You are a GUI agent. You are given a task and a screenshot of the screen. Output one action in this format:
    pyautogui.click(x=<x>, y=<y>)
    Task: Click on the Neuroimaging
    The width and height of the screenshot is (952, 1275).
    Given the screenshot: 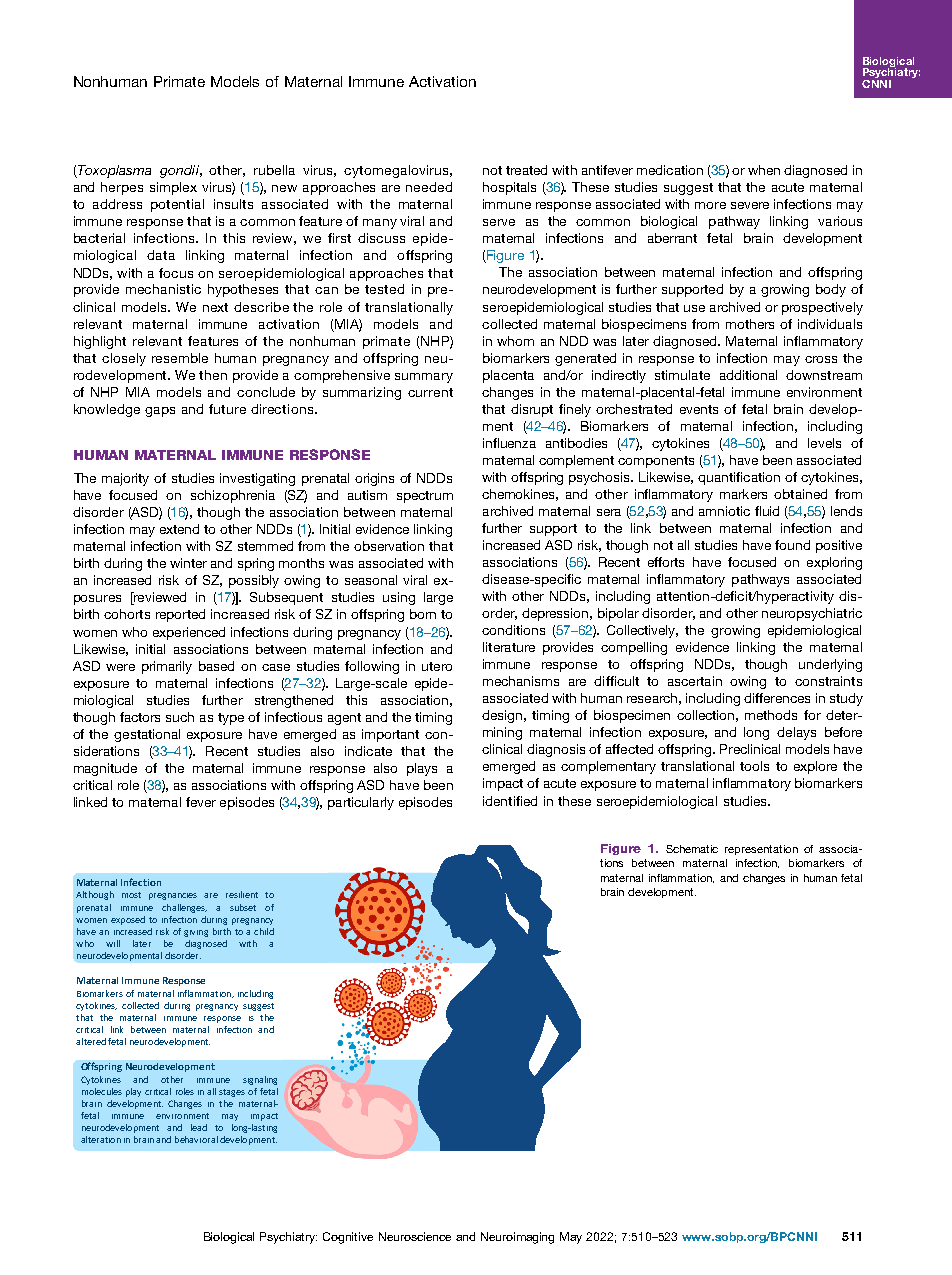 What is the action you would take?
    pyautogui.click(x=517, y=1238)
